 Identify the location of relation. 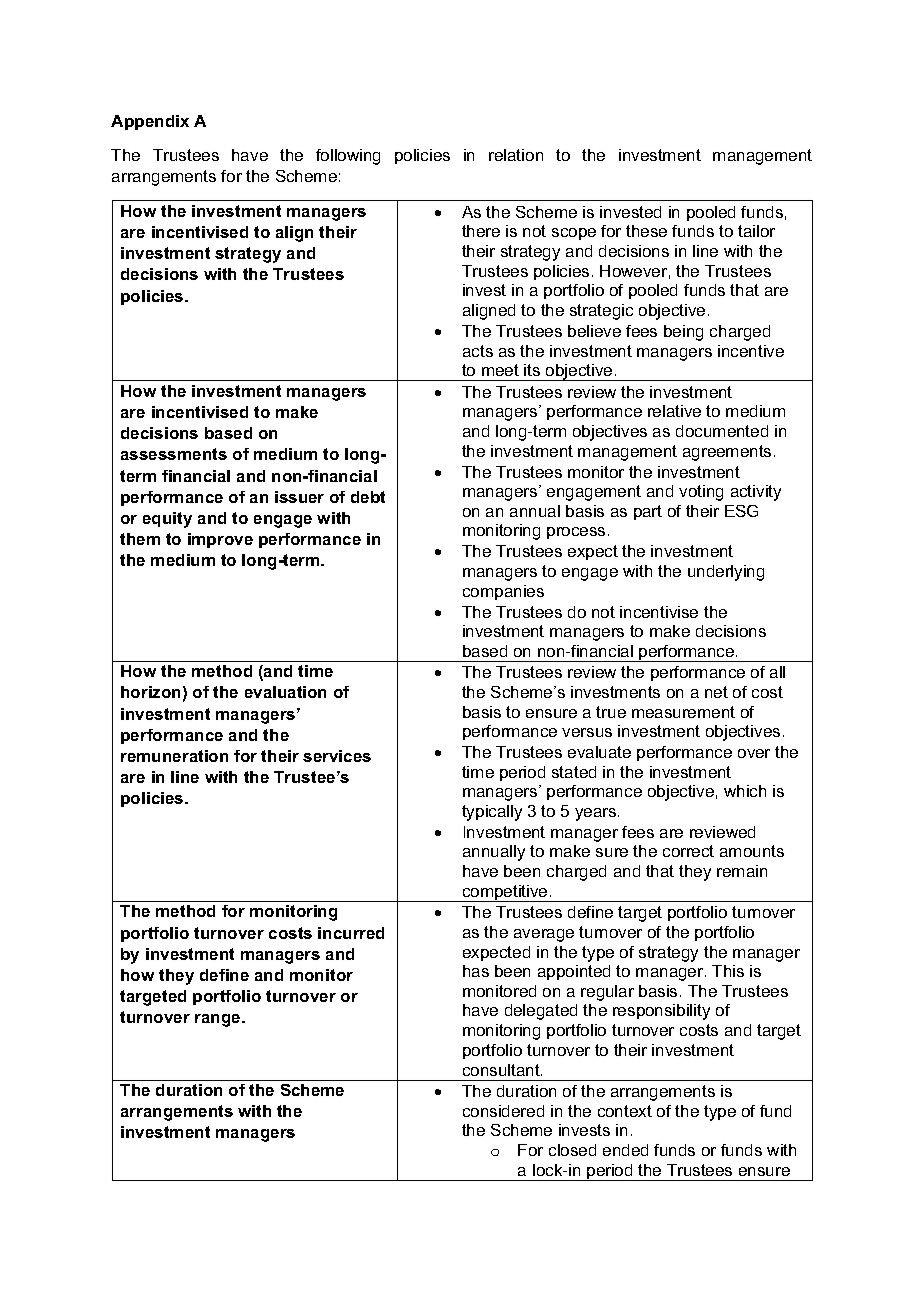
(516, 155).
